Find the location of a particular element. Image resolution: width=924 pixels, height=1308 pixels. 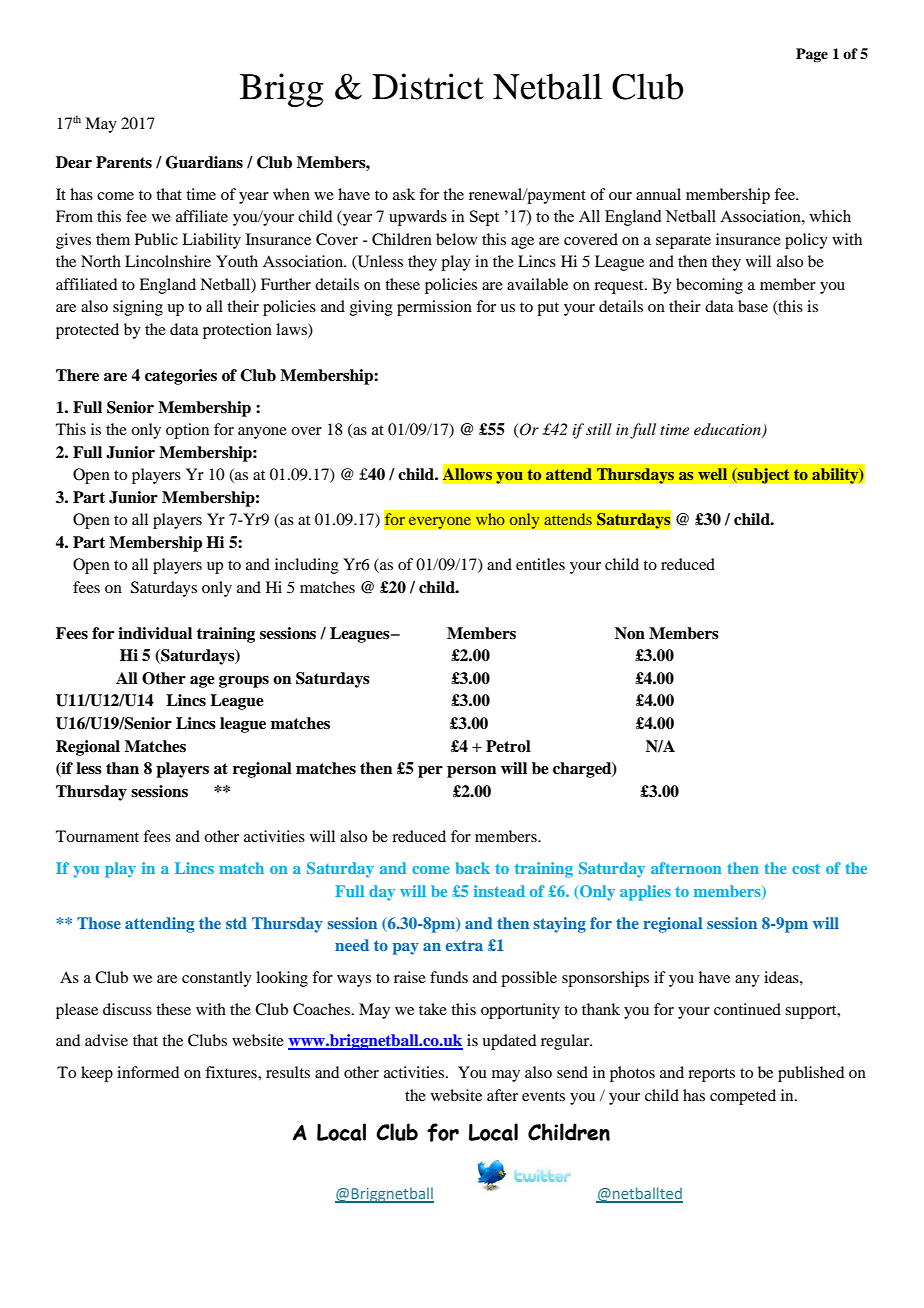

updated is located at coordinates (509, 1042).
